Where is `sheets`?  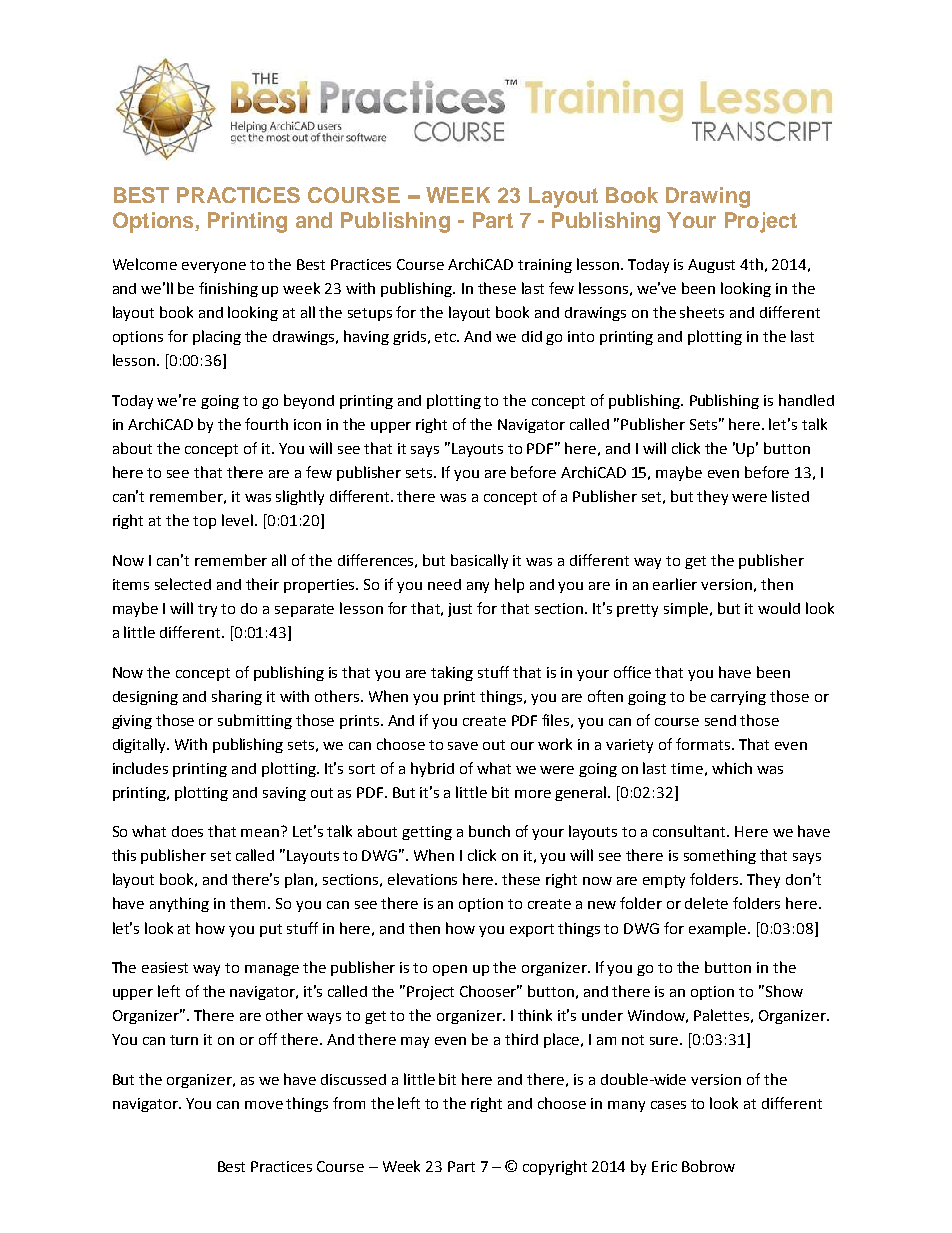 sheets is located at coordinates (702, 312).
